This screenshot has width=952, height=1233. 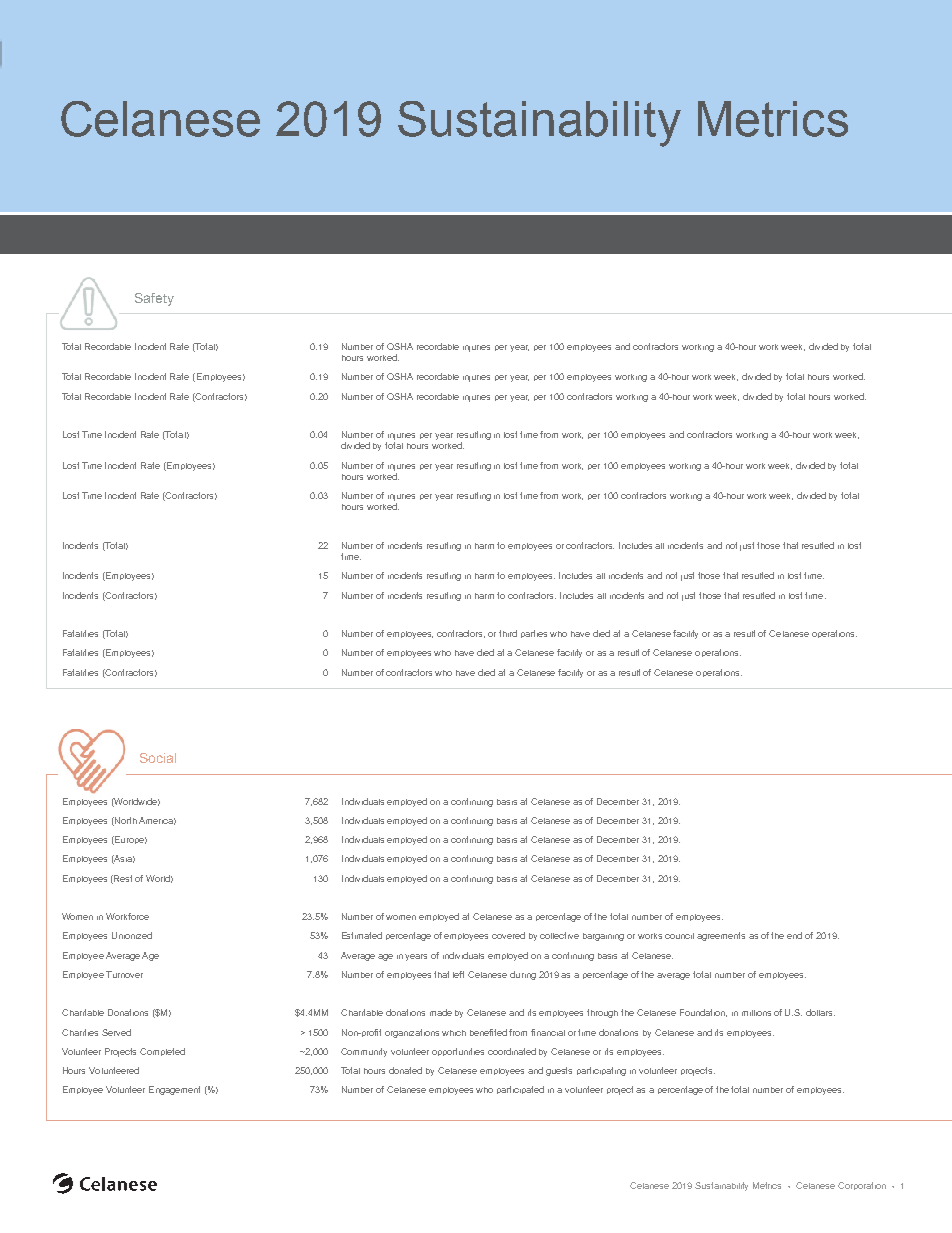 I want to click on covered, so click(x=508, y=935).
